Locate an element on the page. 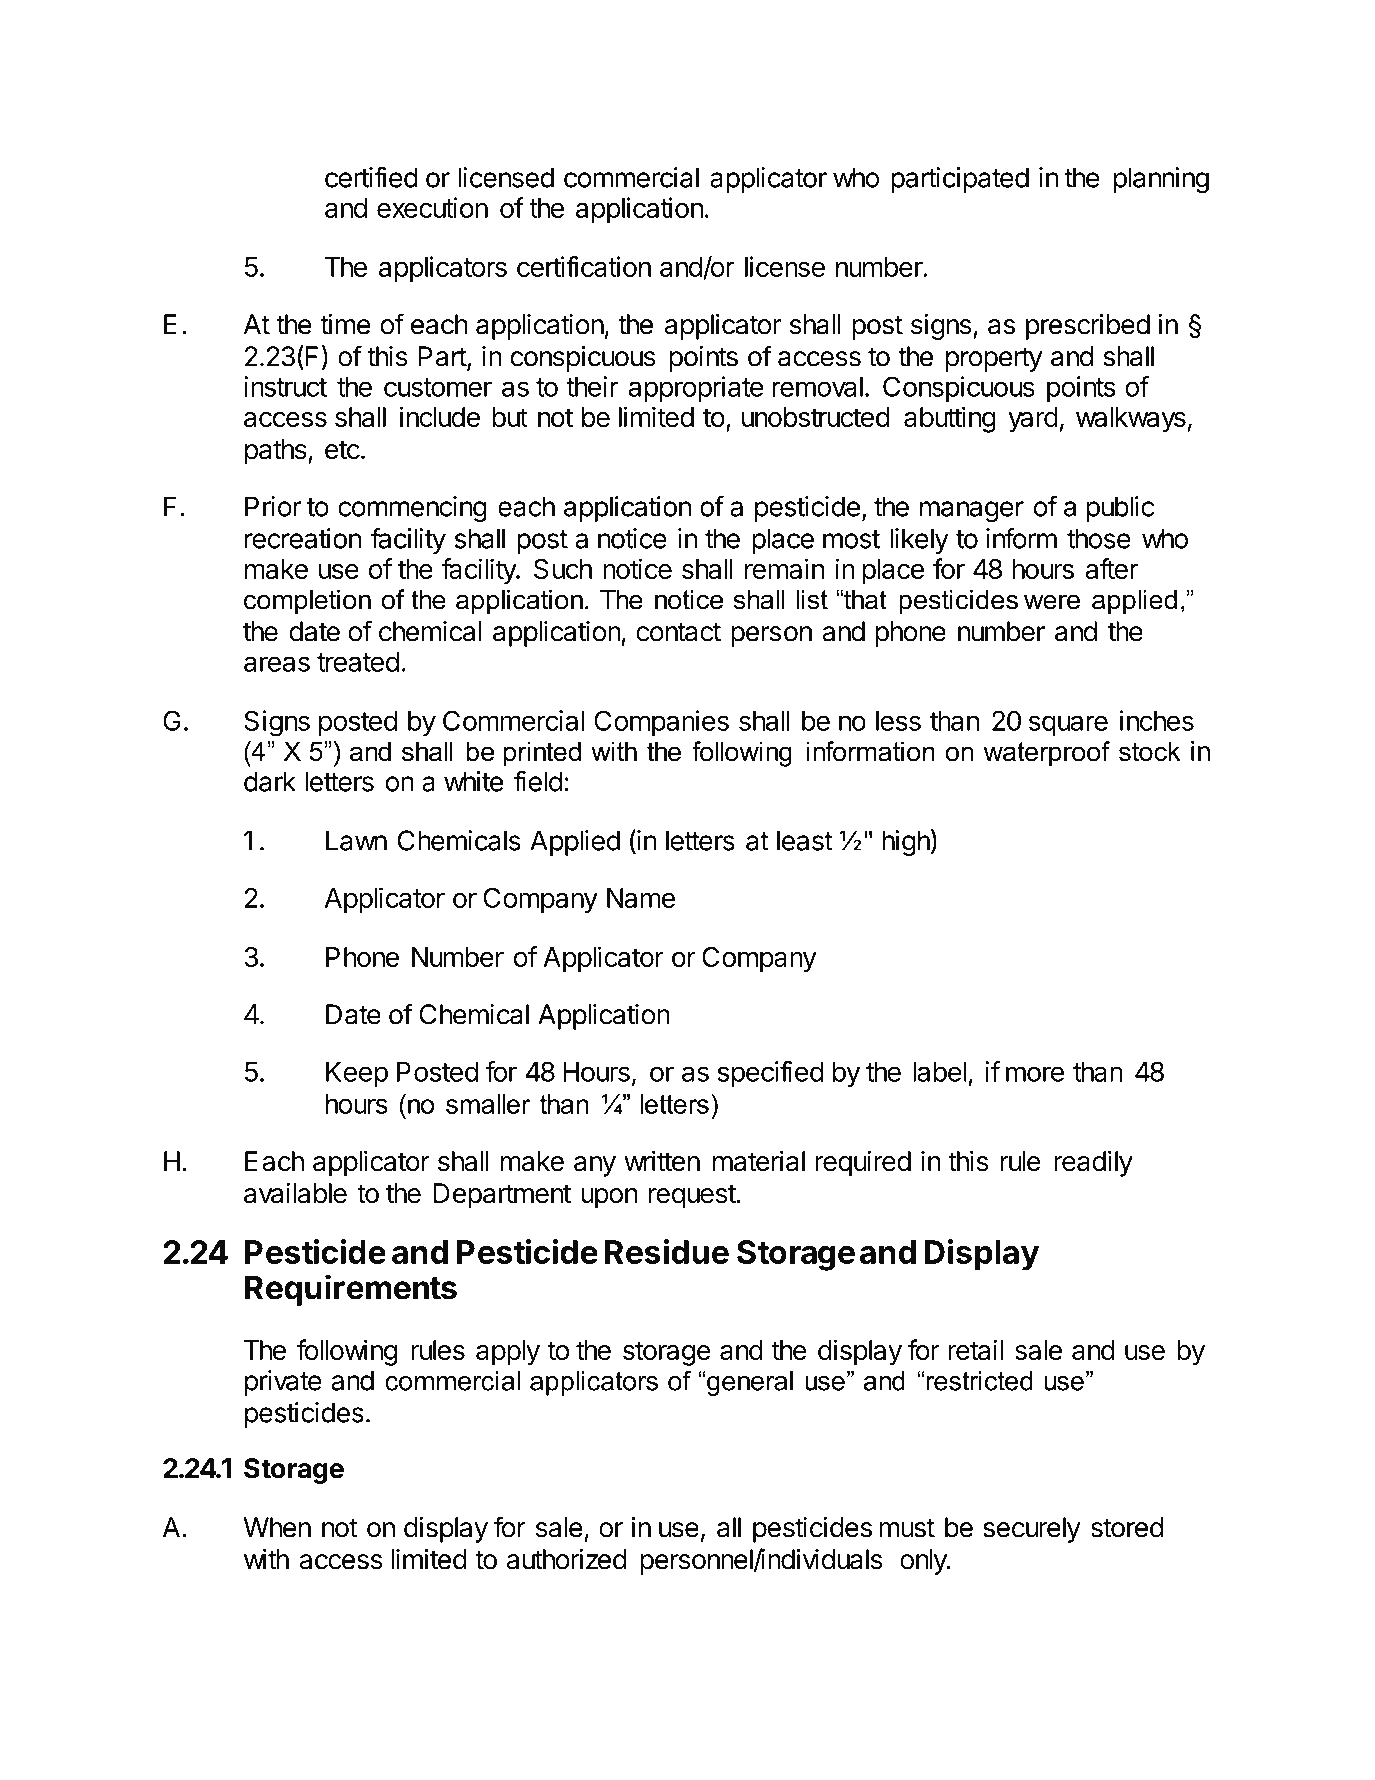 Image resolution: width=1375 pixels, height=1780 pixels. certified is located at coordinates (371, 177).
